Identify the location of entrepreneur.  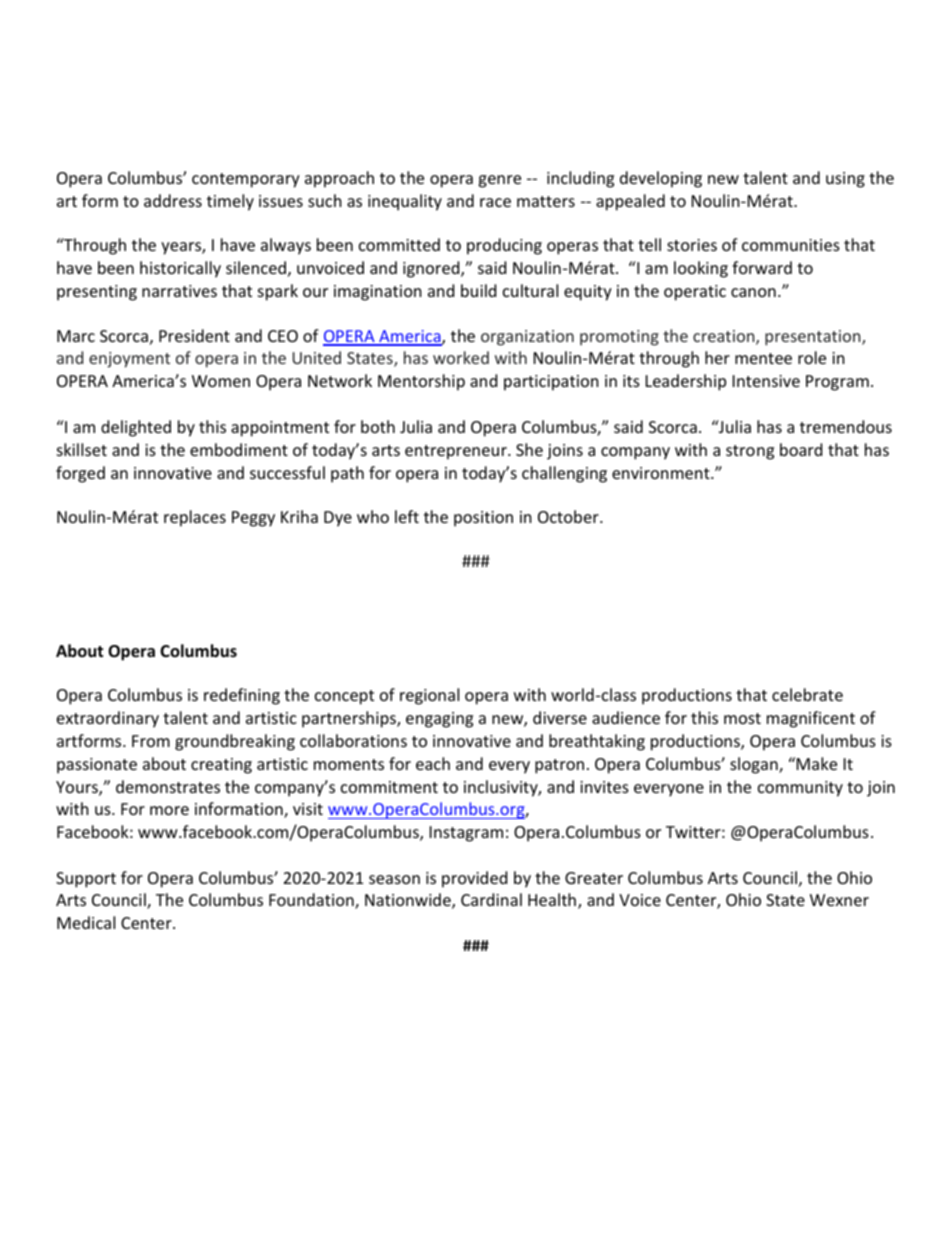
(457, 452).
